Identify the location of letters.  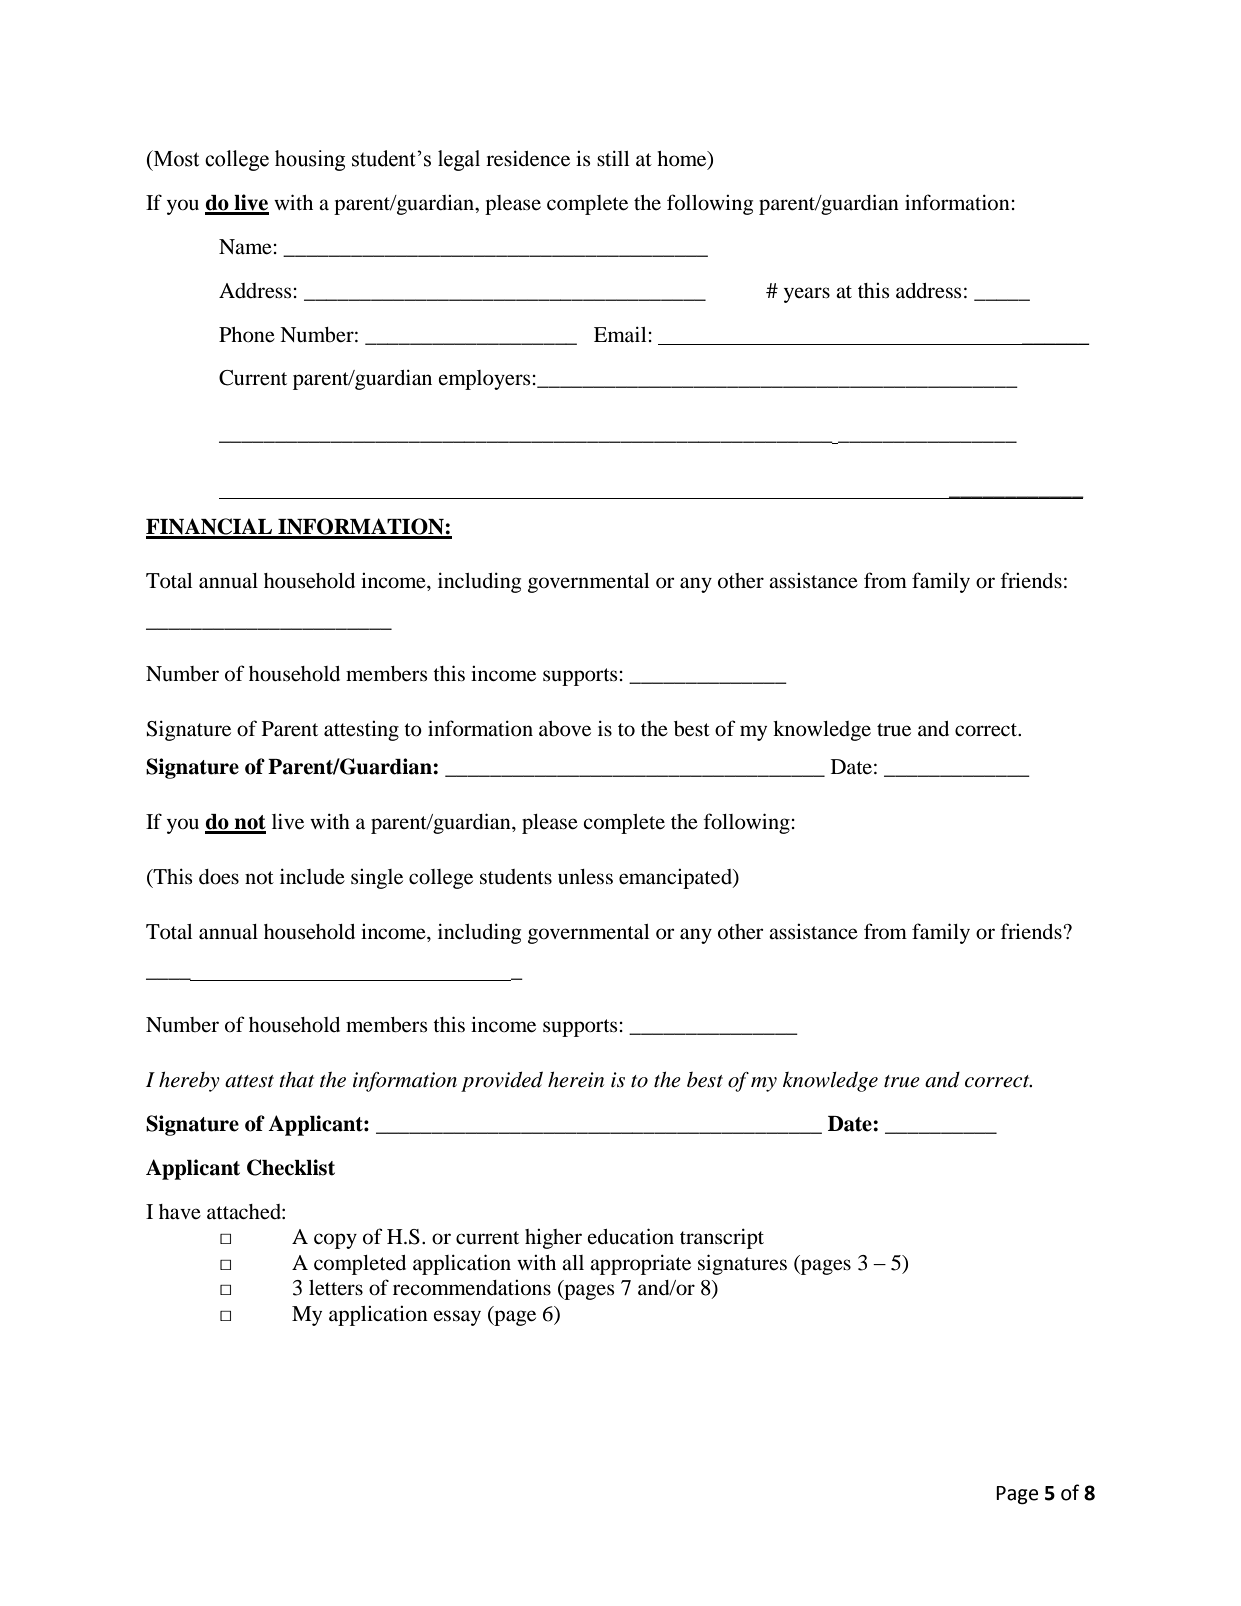
(336, 1288).
